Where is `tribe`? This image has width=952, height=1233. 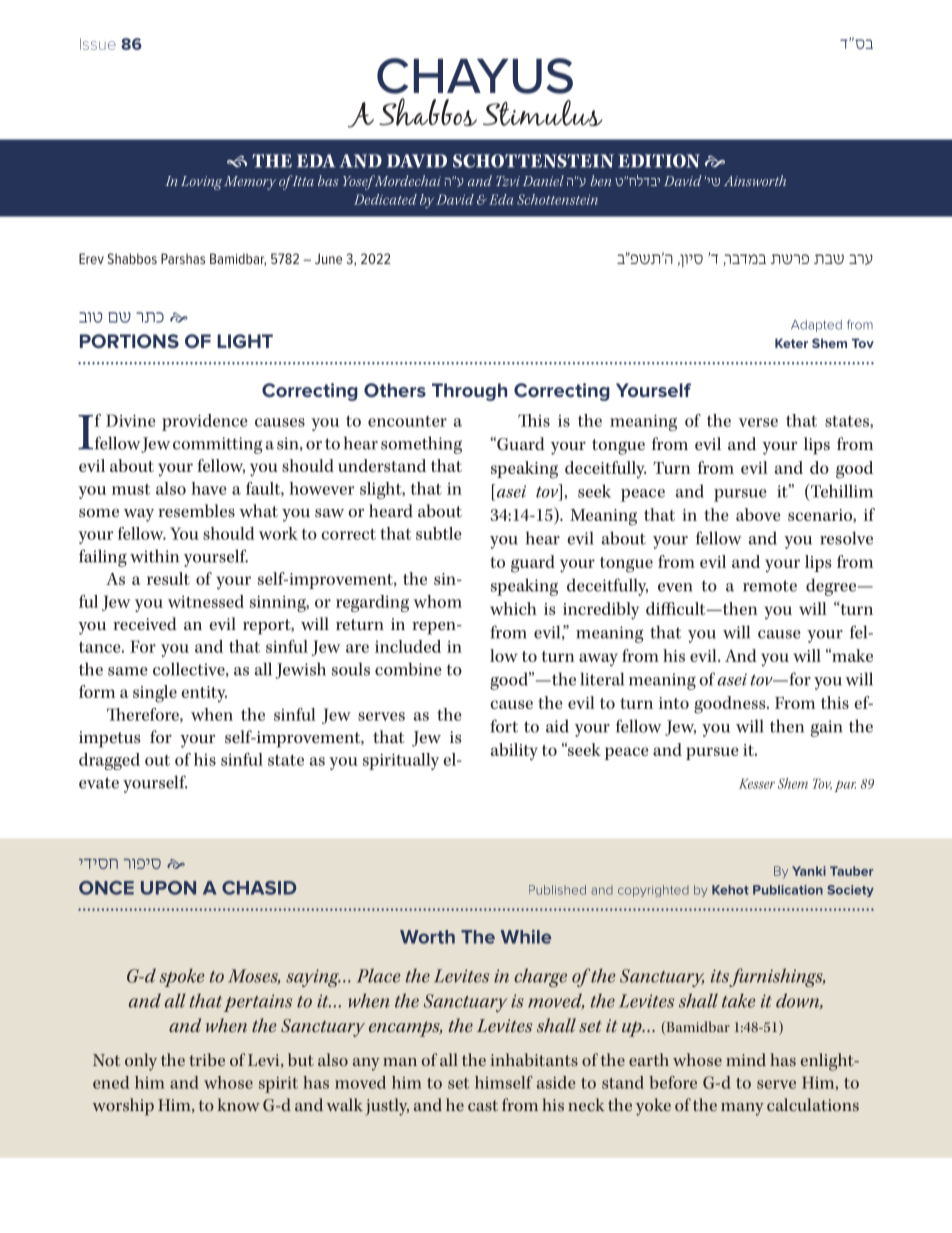 tribe is located at coordinates (207, 1059).
